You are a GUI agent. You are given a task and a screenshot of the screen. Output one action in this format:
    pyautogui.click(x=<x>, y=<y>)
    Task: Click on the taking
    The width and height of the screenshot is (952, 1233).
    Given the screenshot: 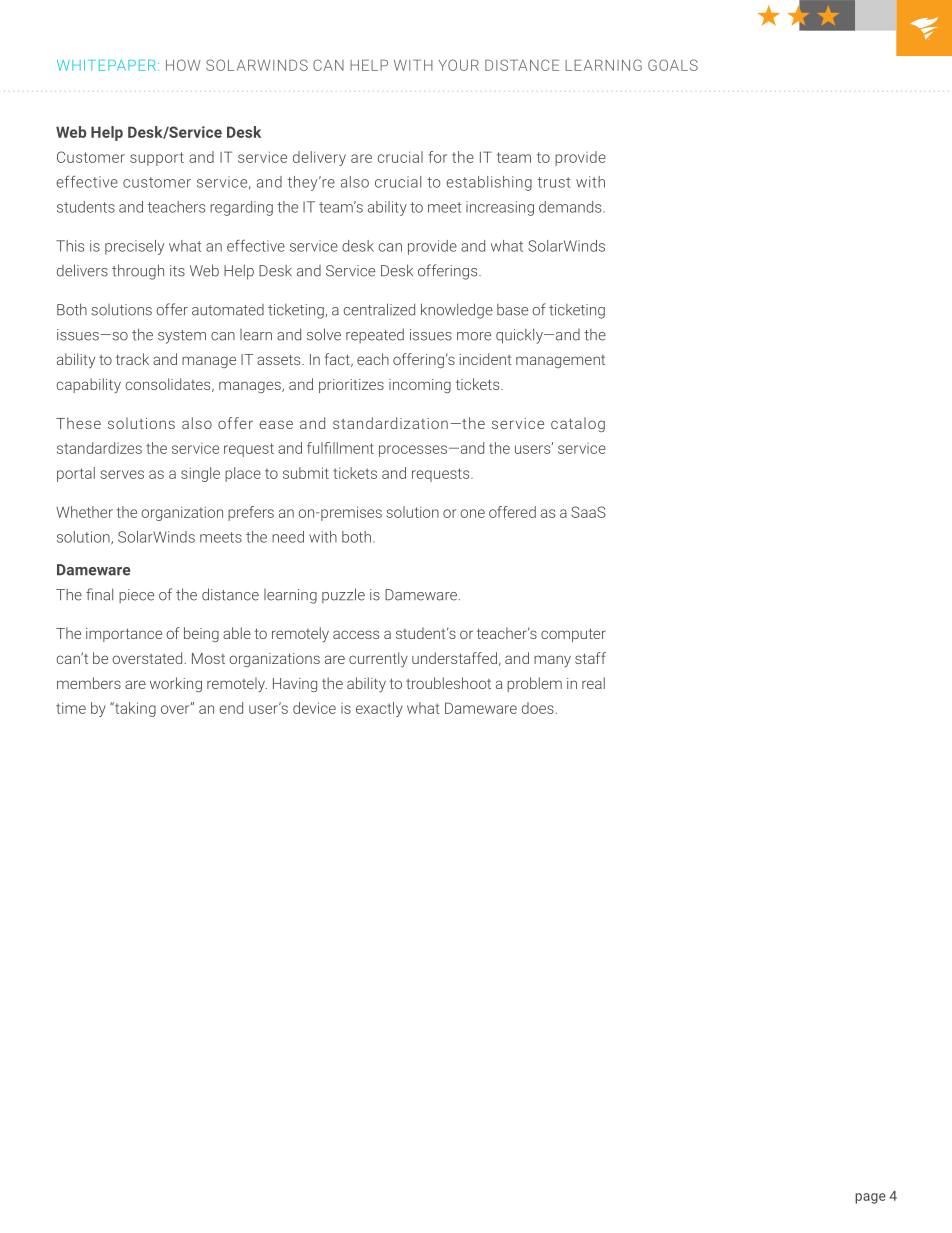 What is the action you would take?
    pyautogui.click(x=134, y=709)
